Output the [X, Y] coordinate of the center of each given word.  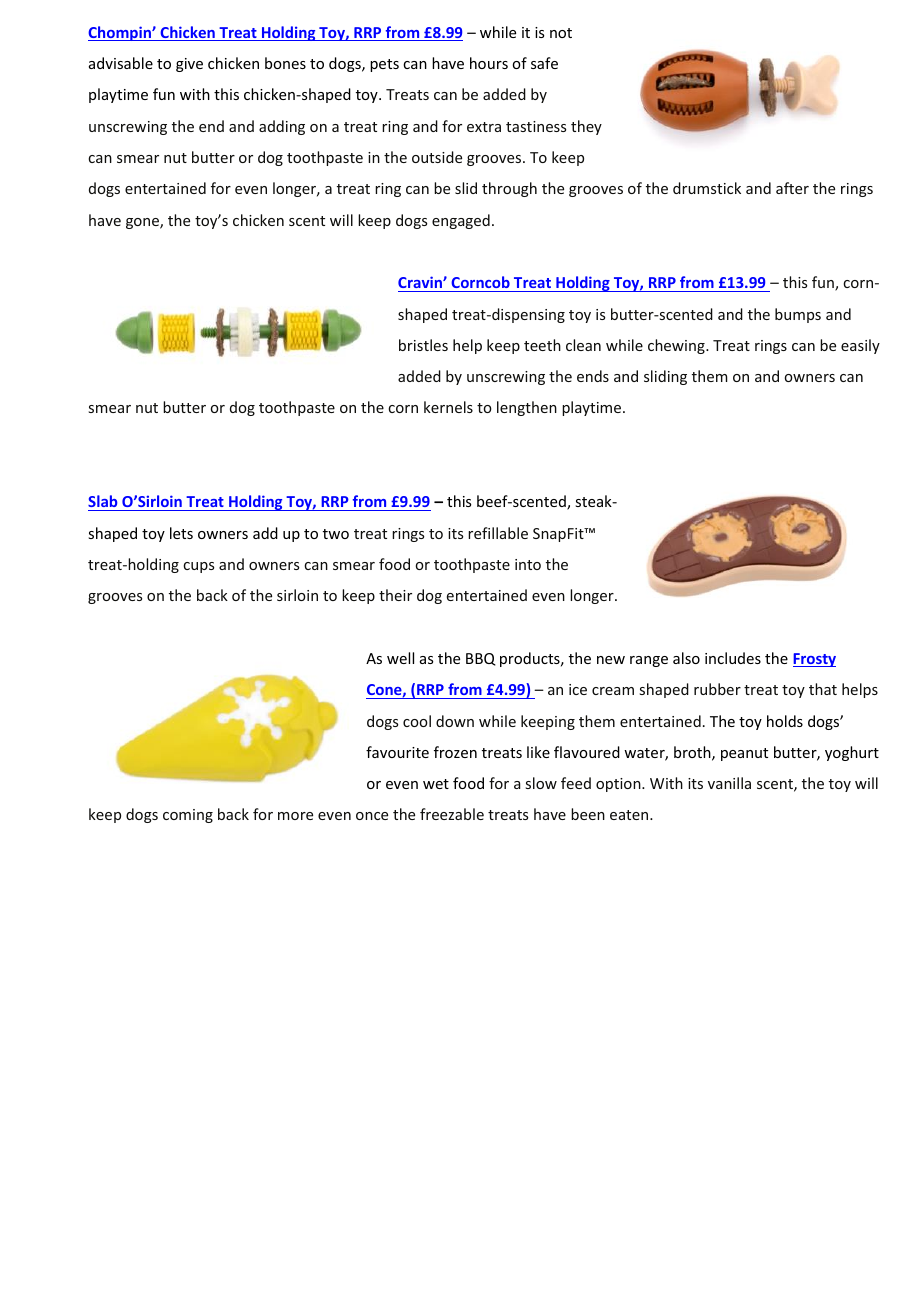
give [189, 65]
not [561, 33]
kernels [448, 407]
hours [489, 63]
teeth [542, 345]
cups [198, 567]
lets [181, 533]
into [528, 564]
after [792, 188]
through [509, 189]
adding [282, 127]
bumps [798, 315]
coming [188, 816]
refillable [498, 533]
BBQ [481, 659]
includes [733, 658]
